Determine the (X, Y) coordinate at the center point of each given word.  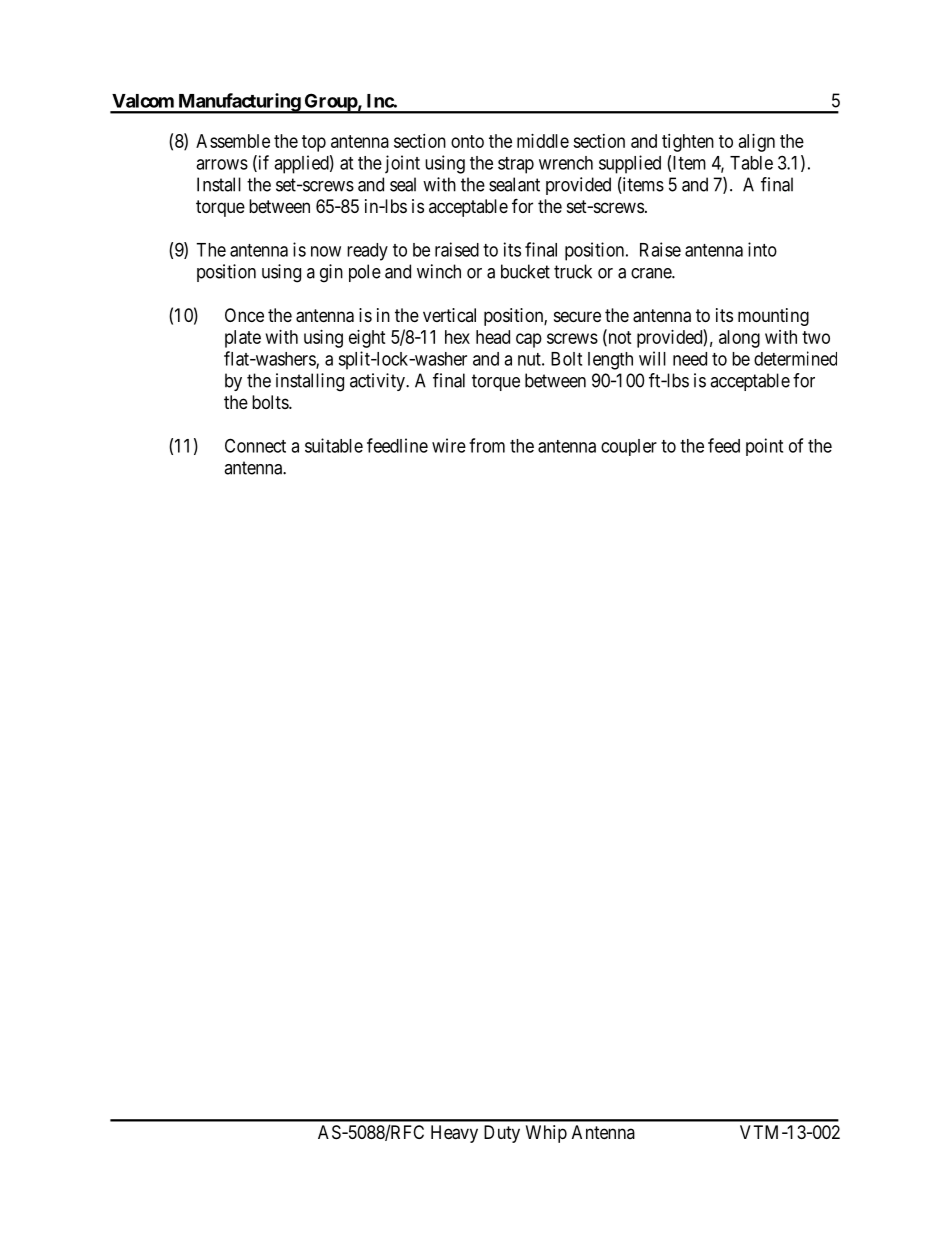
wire (449, 445)
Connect (255, 445)
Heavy (454, 1134)
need (690, 359)
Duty (502, 1134)
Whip (546, 1134)
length (610, 361)
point (764, 447)
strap (516, 165)
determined (795, 358)
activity (378, 382)
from (487, 445)
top (314, 143)
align (757, 143)
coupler (629, 447)
